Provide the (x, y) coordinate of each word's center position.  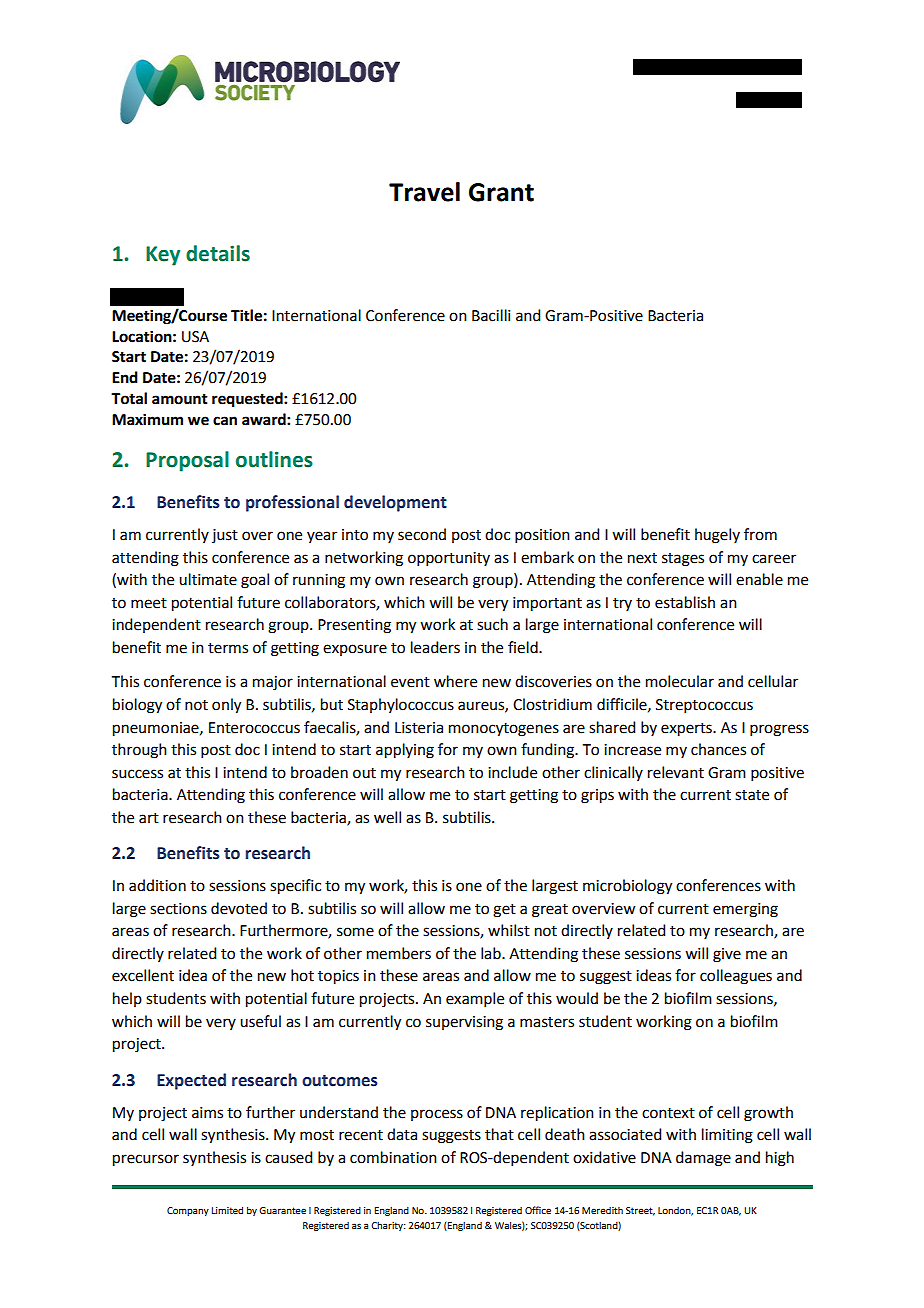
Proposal (187, 461)
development (395, 503)
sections (178, 909)
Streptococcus (704, 706)
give (727, 955)
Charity (388, 1226)
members (399, 953)
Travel (424, 192)
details (218, 253)
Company (188, 1211)
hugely (717, 536)
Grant (501, 192)
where (455, 681)
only (226, 706)
